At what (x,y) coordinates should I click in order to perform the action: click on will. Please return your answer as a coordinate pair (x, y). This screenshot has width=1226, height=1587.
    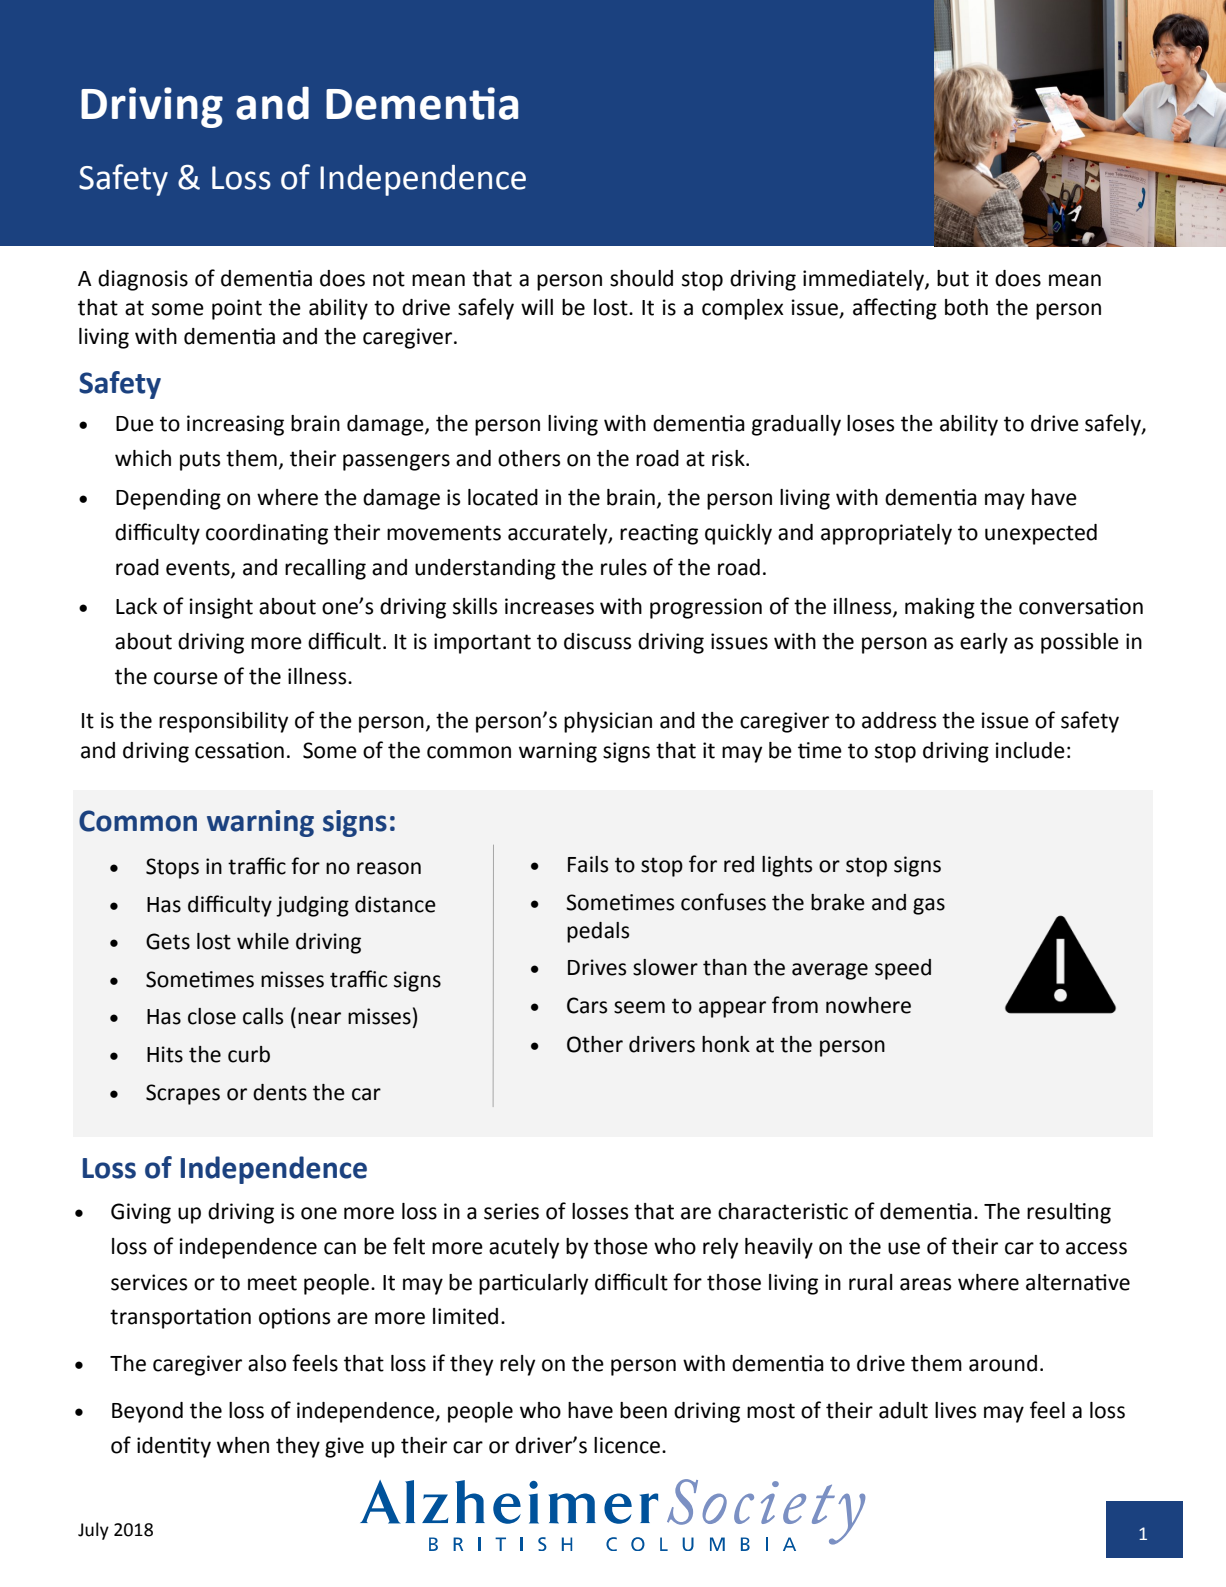
    Looking at the image, I should click on (537, 307).
